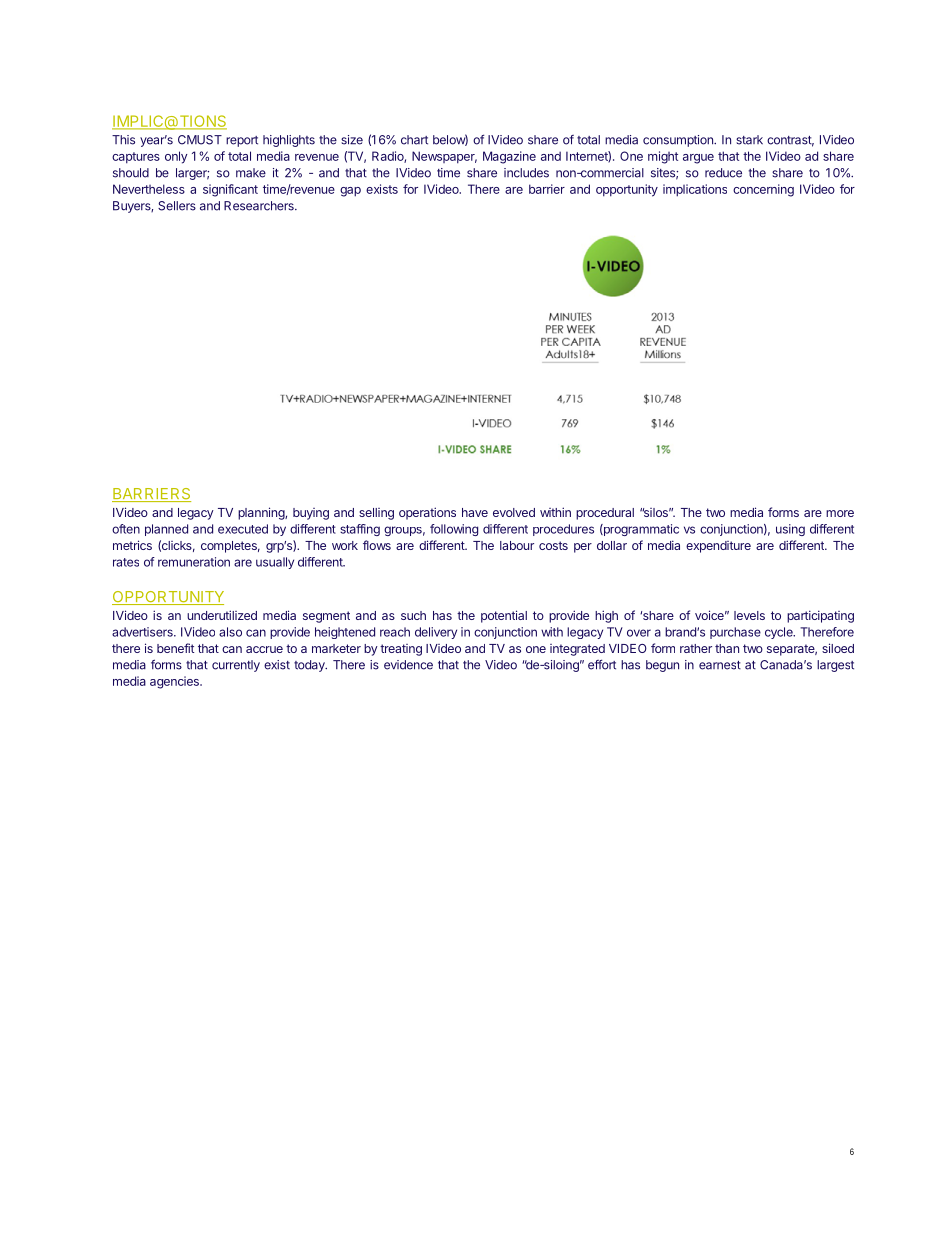 The width and height of the document is (952, 1233). Describe the element at coordinates (749, 140) in the document. I see `stark` at that location.
